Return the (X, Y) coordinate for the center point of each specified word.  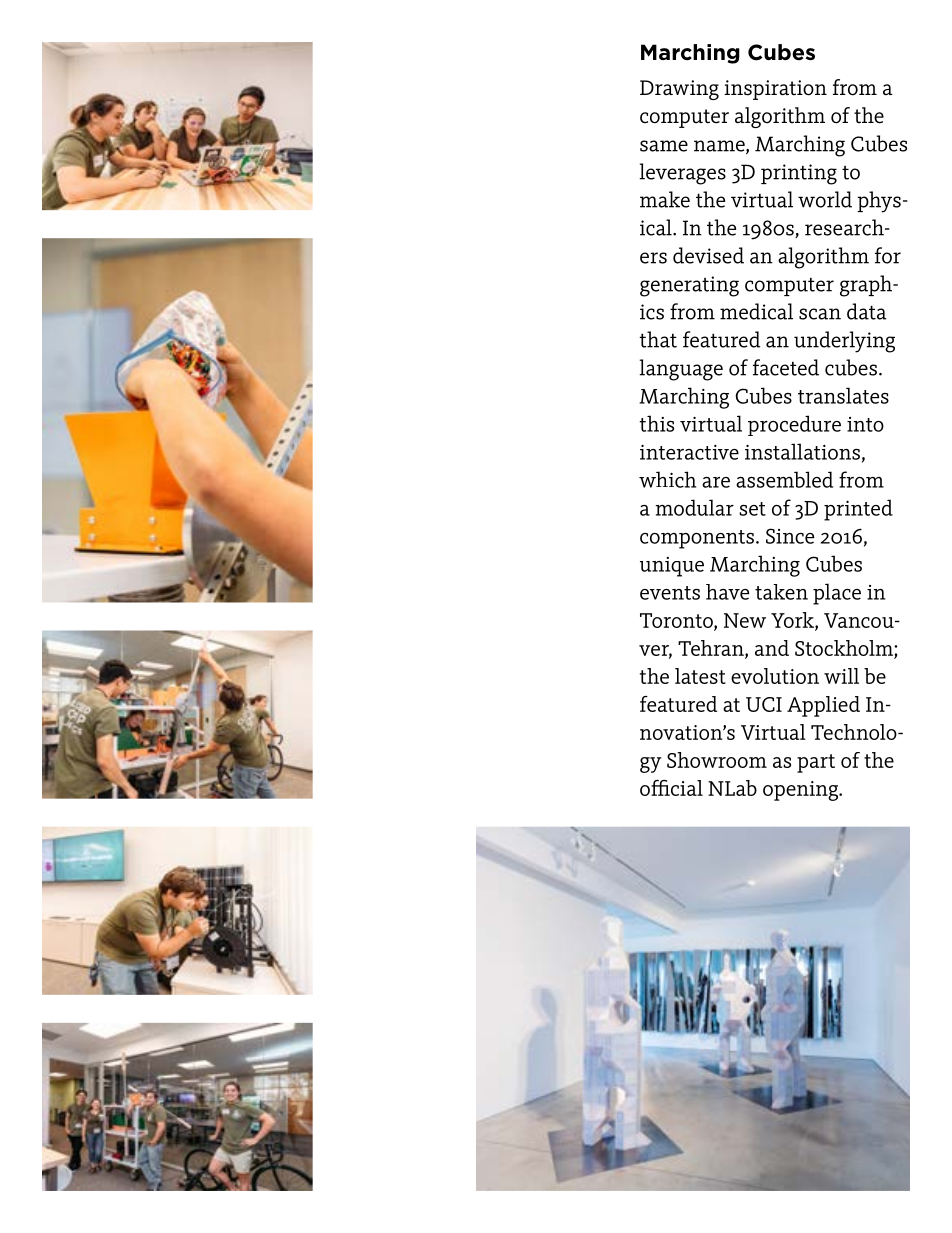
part (816, 763)
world (825, 199)
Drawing (679, 90)
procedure (794, 425)
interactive (689, 452)
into (865, 424)
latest (700, 676)
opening (802, 791)
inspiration (775, 90)
